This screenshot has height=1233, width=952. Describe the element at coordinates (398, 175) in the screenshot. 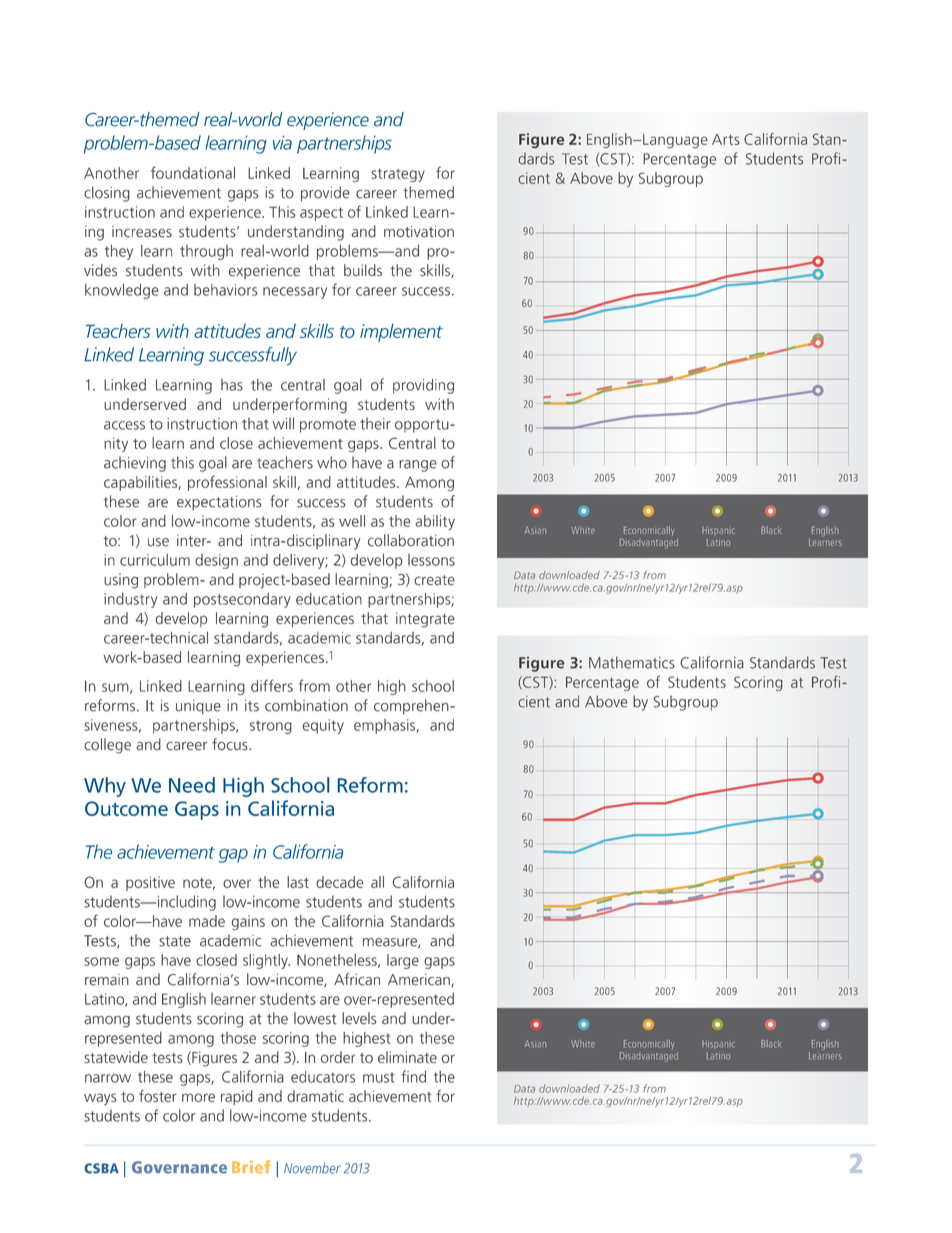

I see `strategy` at that location.
